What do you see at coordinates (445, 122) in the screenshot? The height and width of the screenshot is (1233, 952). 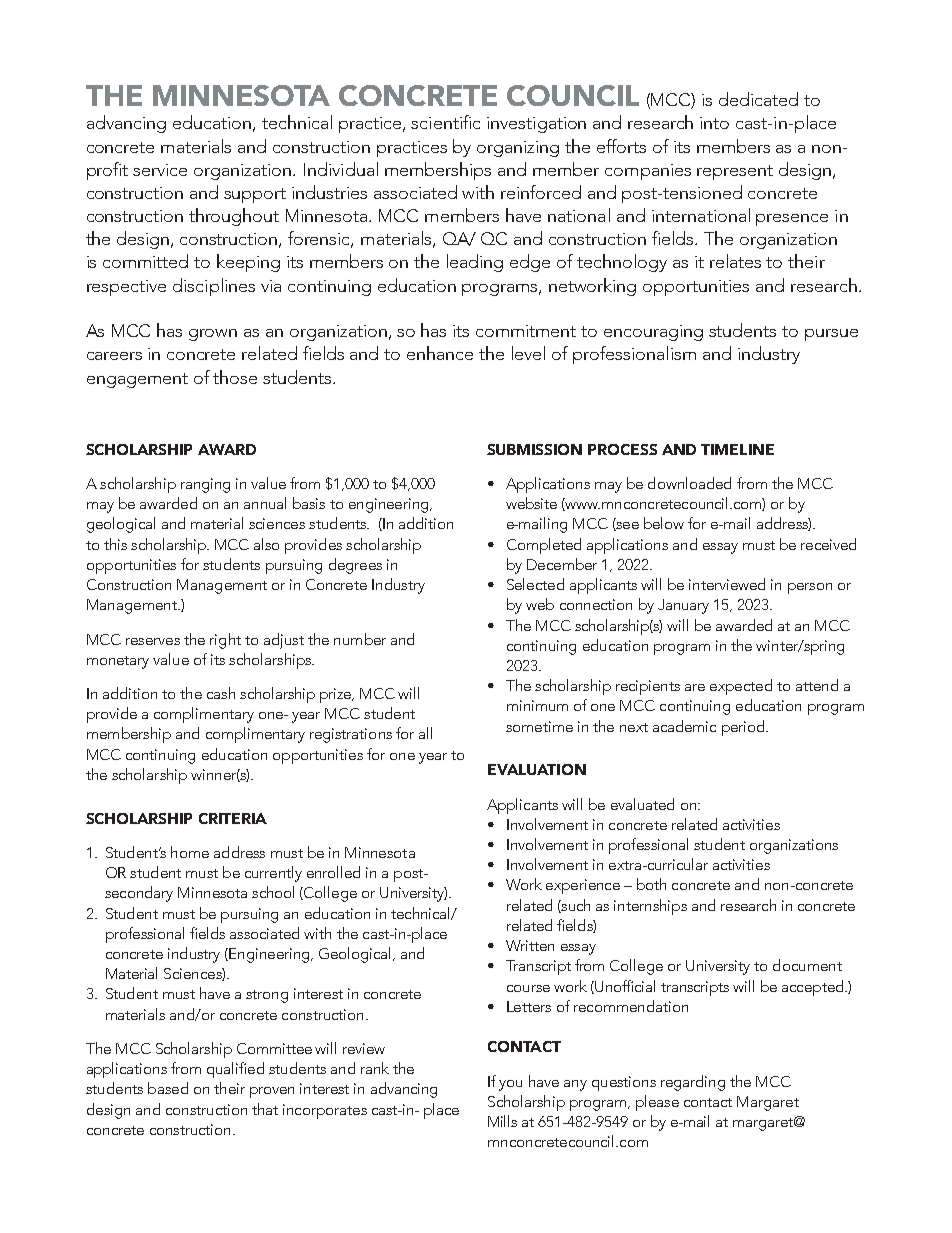 I see `scientific` at bounding box center [445, 122].
